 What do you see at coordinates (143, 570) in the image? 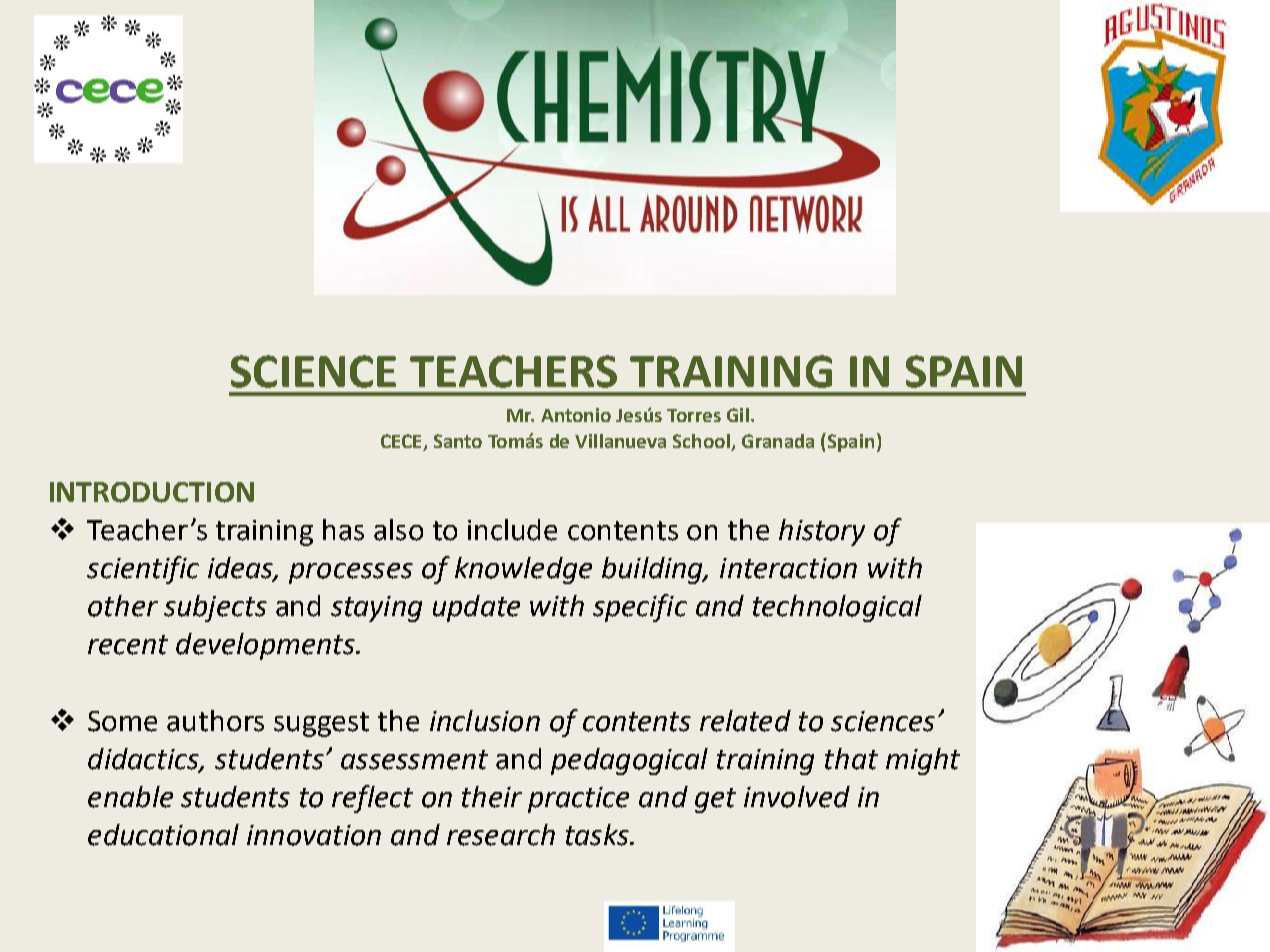
I see `scientific` at bounding box center [143, 570].
